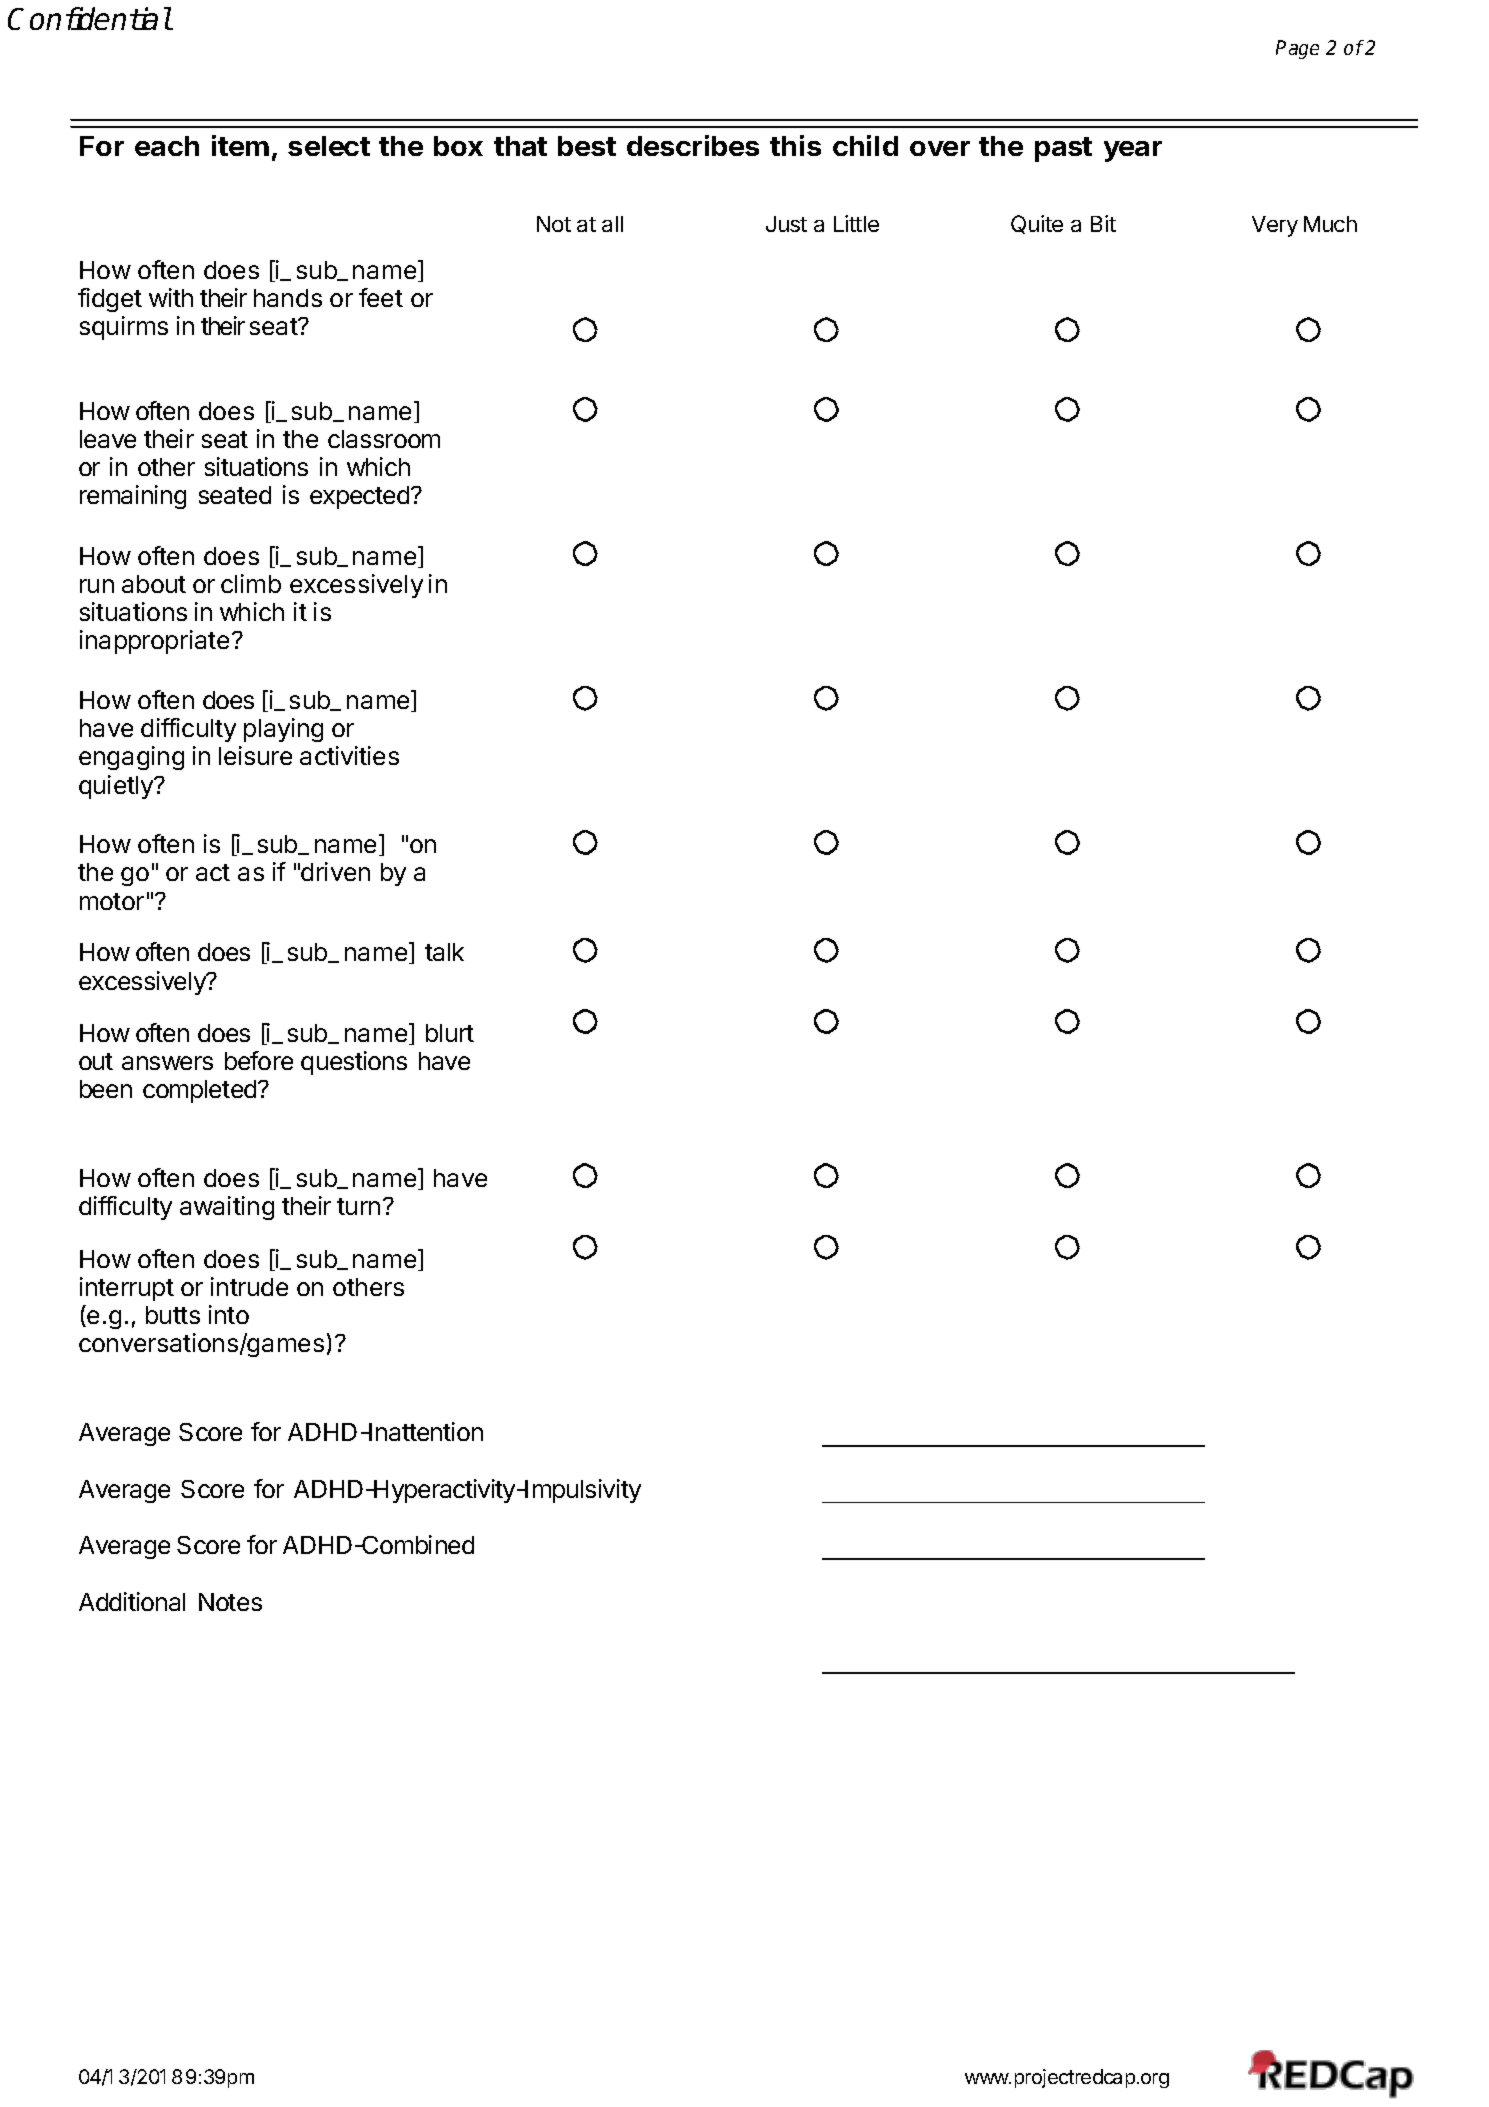  Describe the element at coordinates (1133, 151) in the image. I see `year` at that location.
